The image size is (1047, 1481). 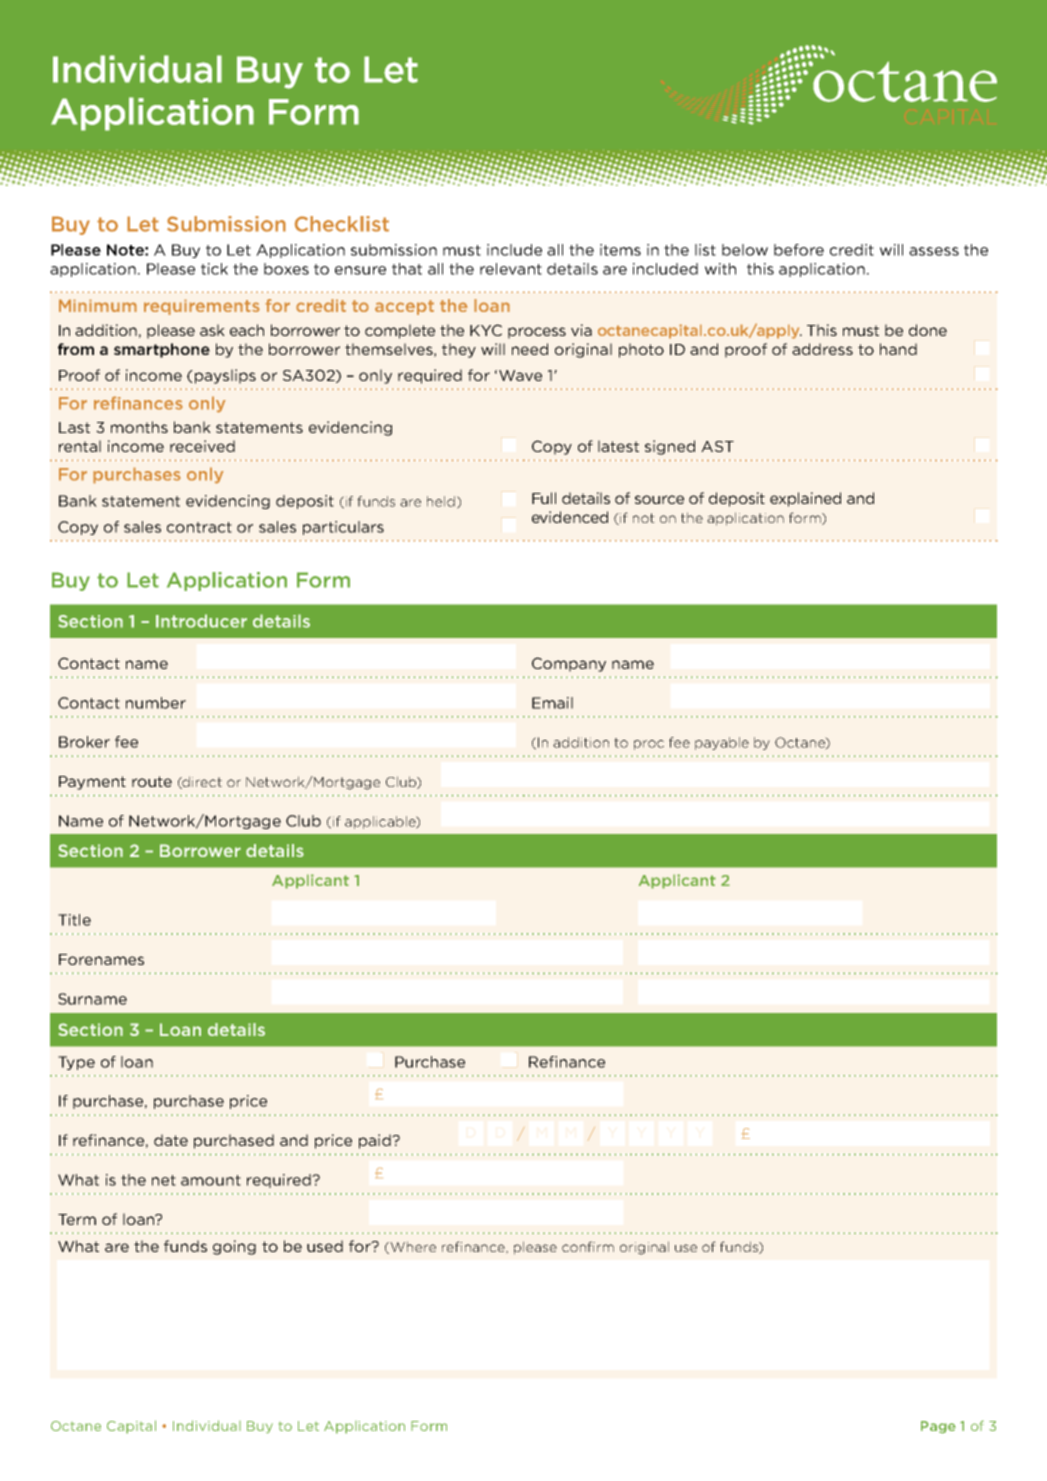 What do you see at coordinates (325, 1246) in the screenshot?
I see `used` at bounding box center [325, 1246].
